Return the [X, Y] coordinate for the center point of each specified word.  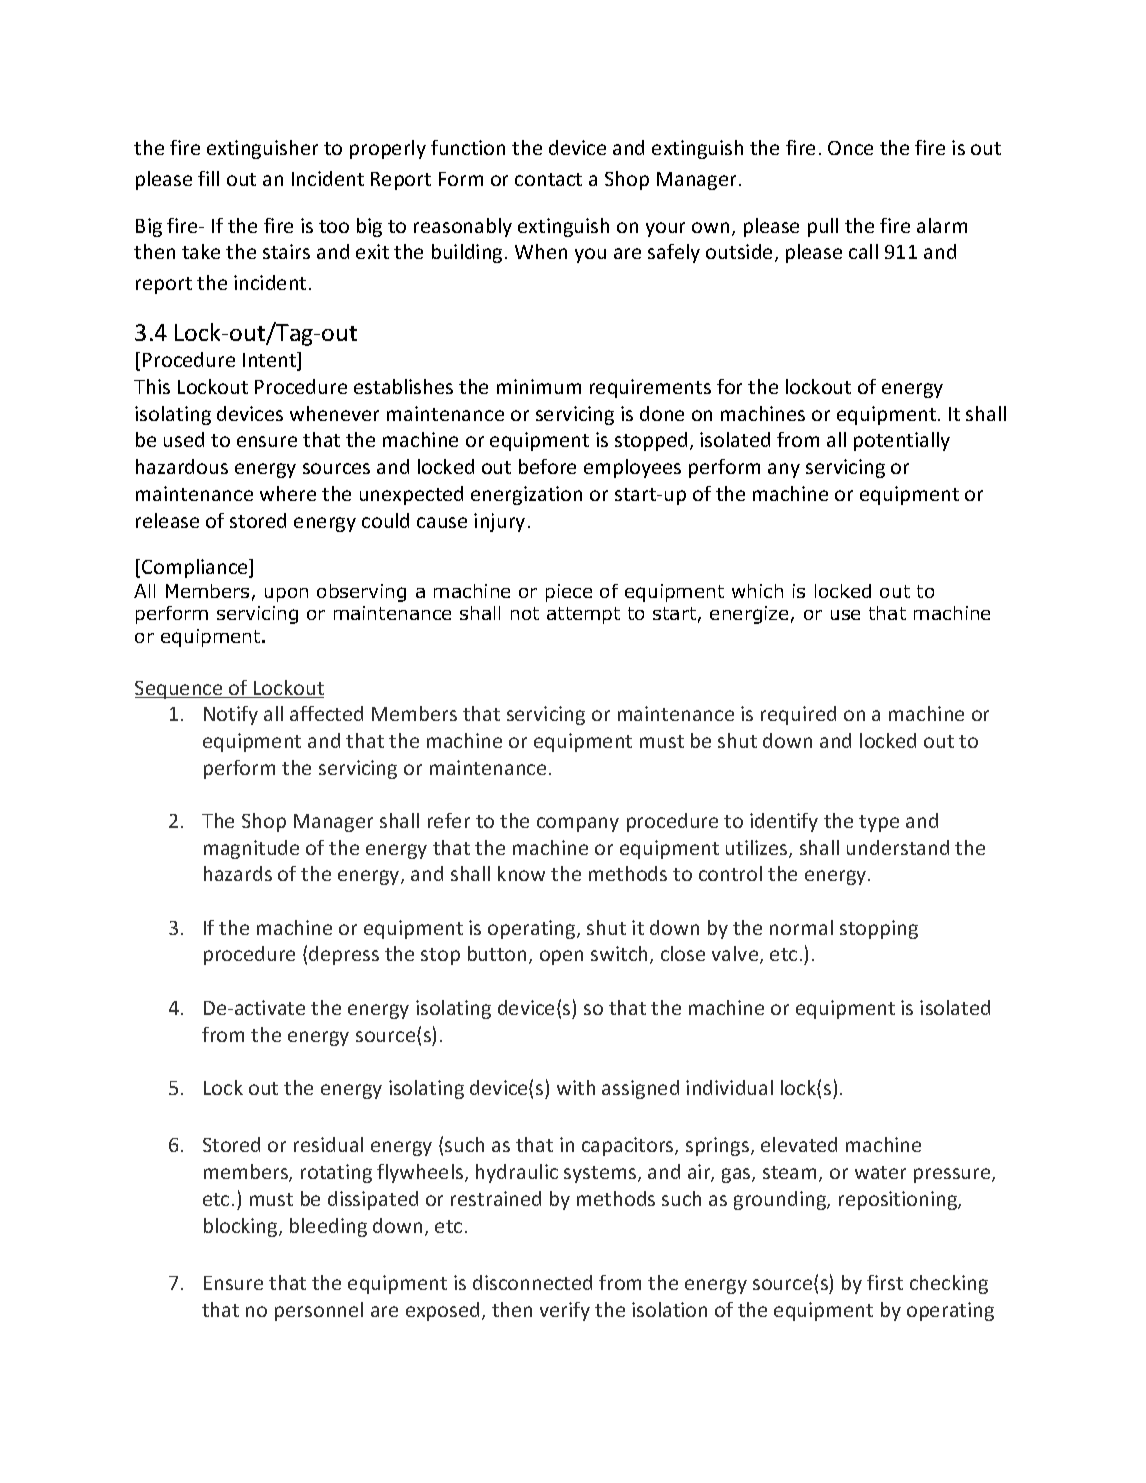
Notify [231, 715]
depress [344, 955]
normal [801, 927]
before [547, 466]
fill [208, 178]
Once [850, 148]
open [561, 957]
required [798, 715]
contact [548, 179]
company [578, 824]
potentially [902, 441]
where [288, 493]
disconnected [532, 1282]
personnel [319, 1311]
